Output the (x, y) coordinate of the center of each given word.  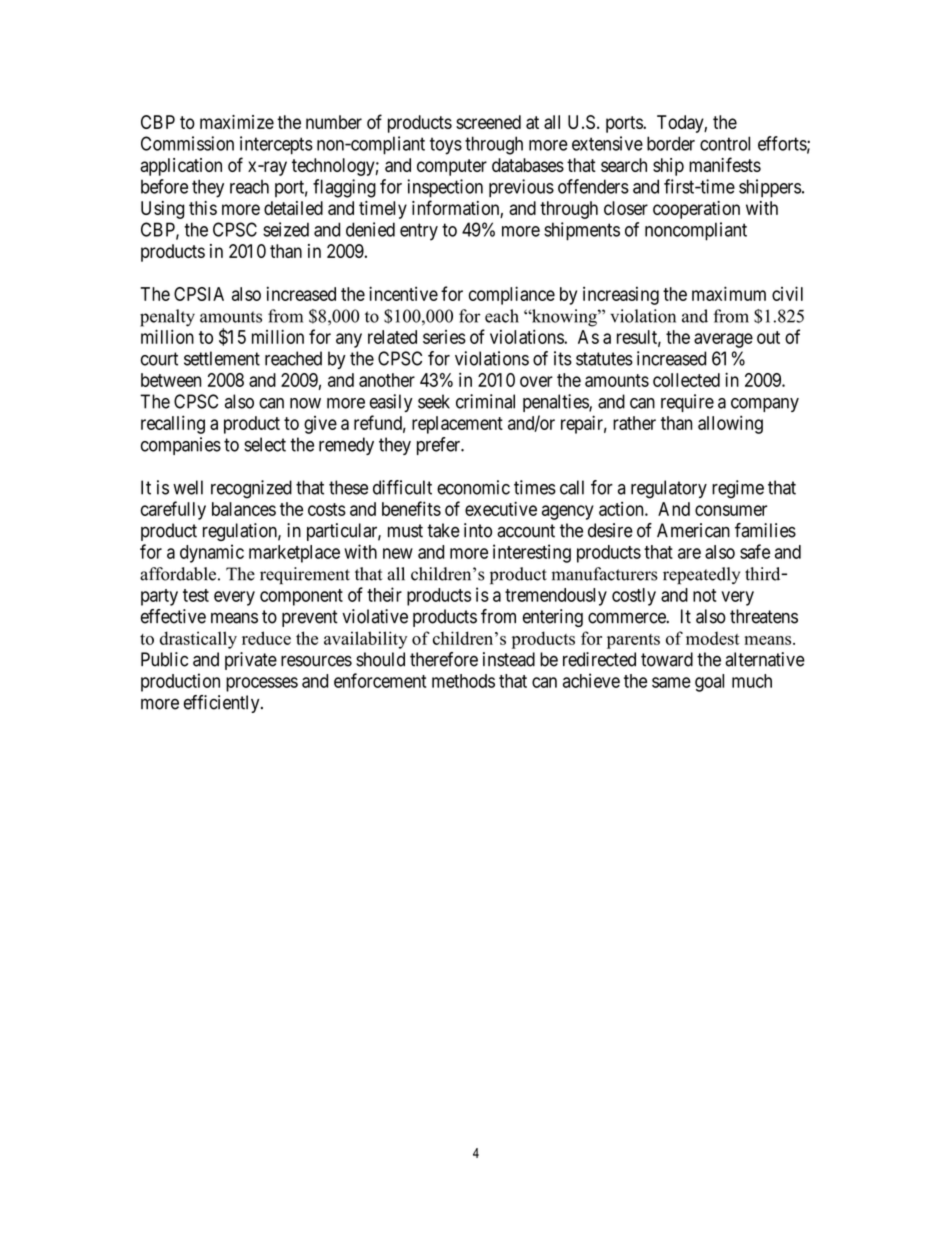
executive (501, 508)
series (444, 337)
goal (709, 683)
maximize (237, 122)
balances (244, 509)
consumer (731, 510)
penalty (167, 318)
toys (446, 146)
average (723, 340)
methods (463, 681)
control (725, 143)
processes (262, 684)
